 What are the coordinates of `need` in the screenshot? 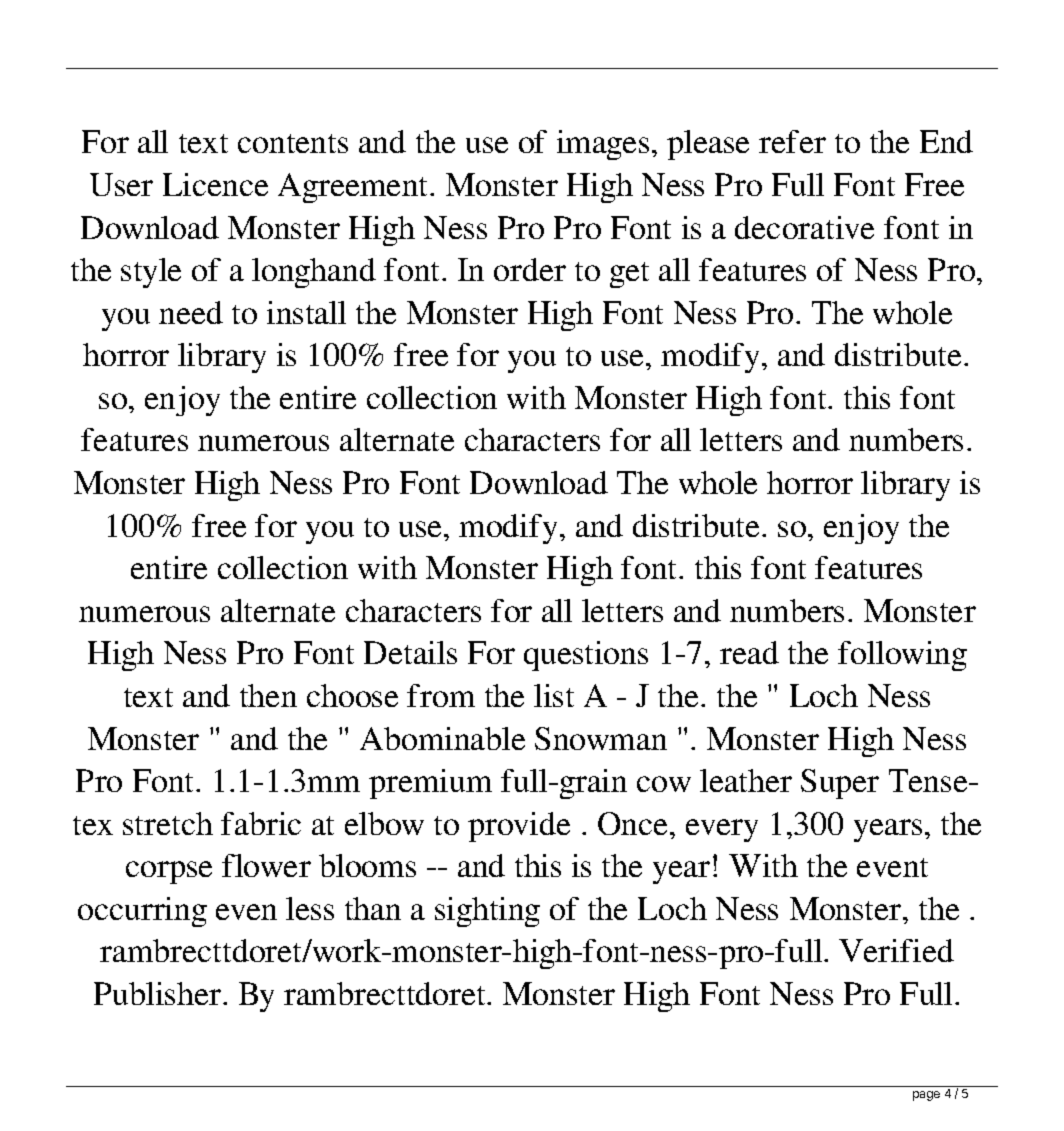 It's located at (191, 312).
